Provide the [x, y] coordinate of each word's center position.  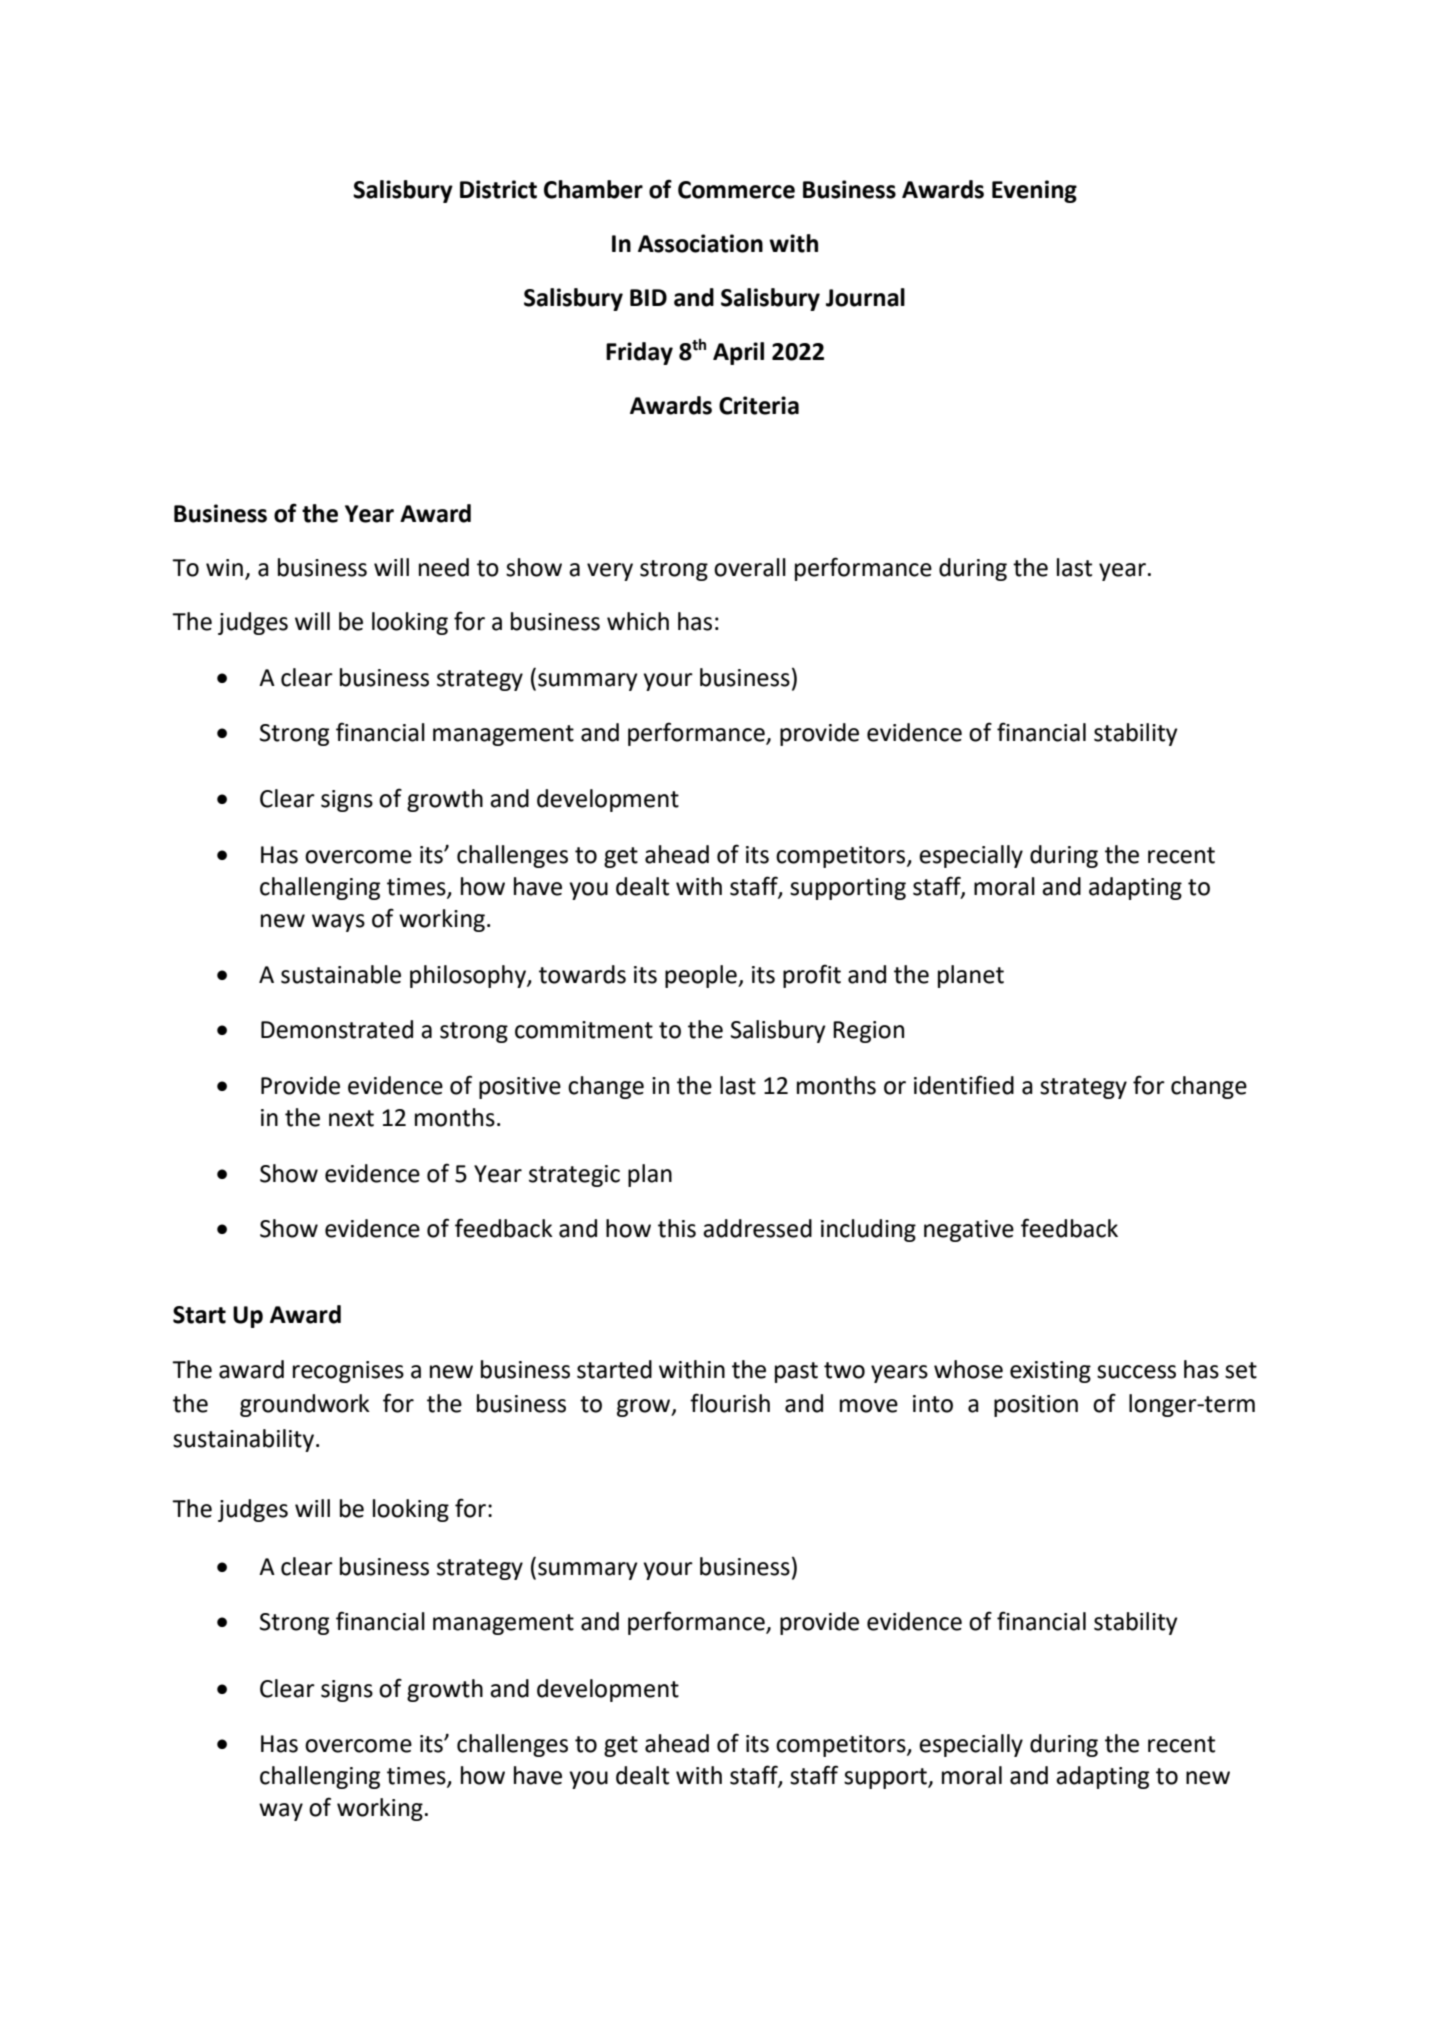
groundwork [305, 1405]
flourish [730, 1403]
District [498, 189]
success [1136, 1372]
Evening [1034, 191]
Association [700, 243]
